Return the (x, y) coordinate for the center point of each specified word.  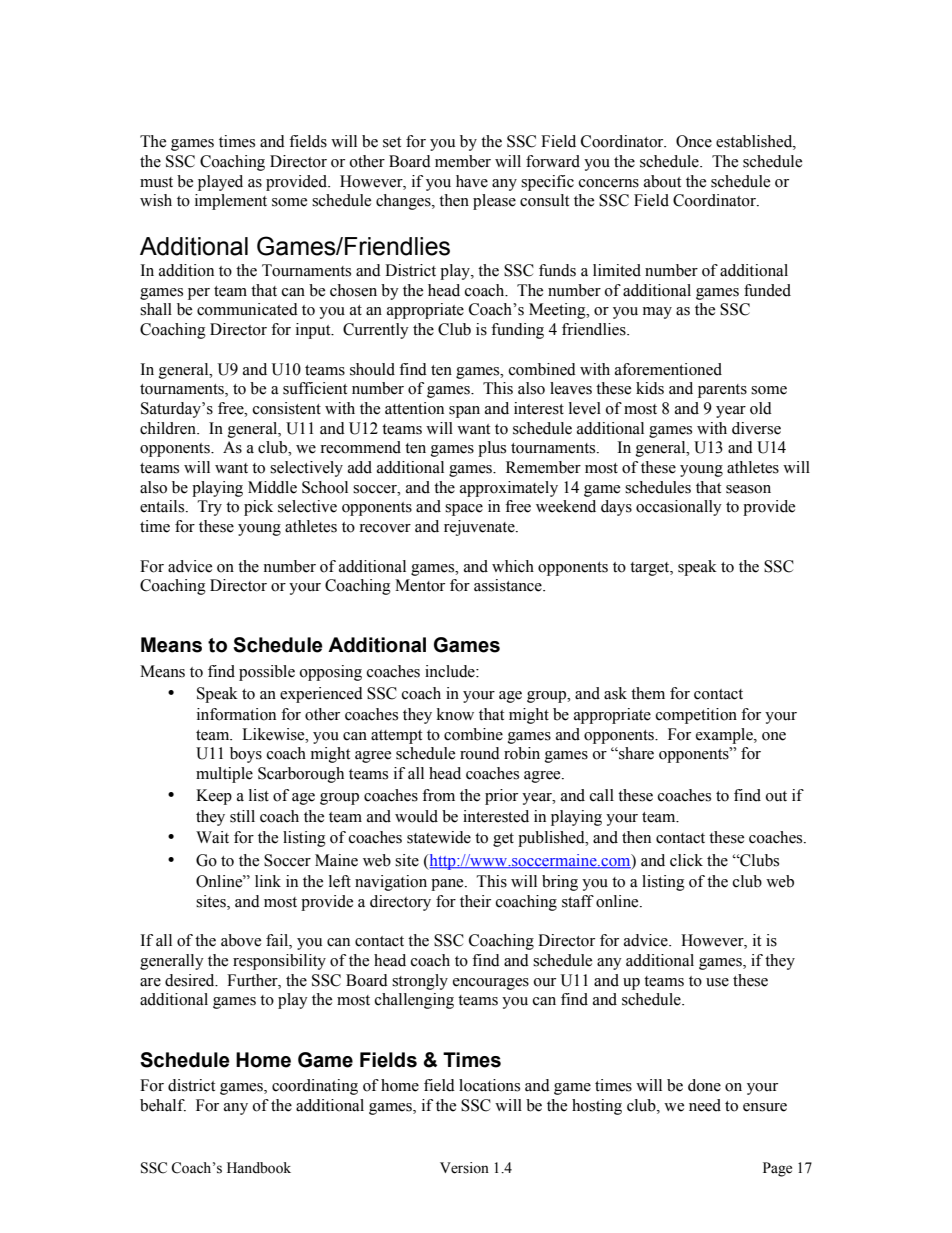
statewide (439, 837)
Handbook (259, 1168)
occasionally (679, 508)
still (242, 816)
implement (231, 202)
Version (464, 1168)
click (686, 860)
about (662, 181)
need (705, 1105)
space (464, 510)
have (472, 181)
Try (210, 508)
